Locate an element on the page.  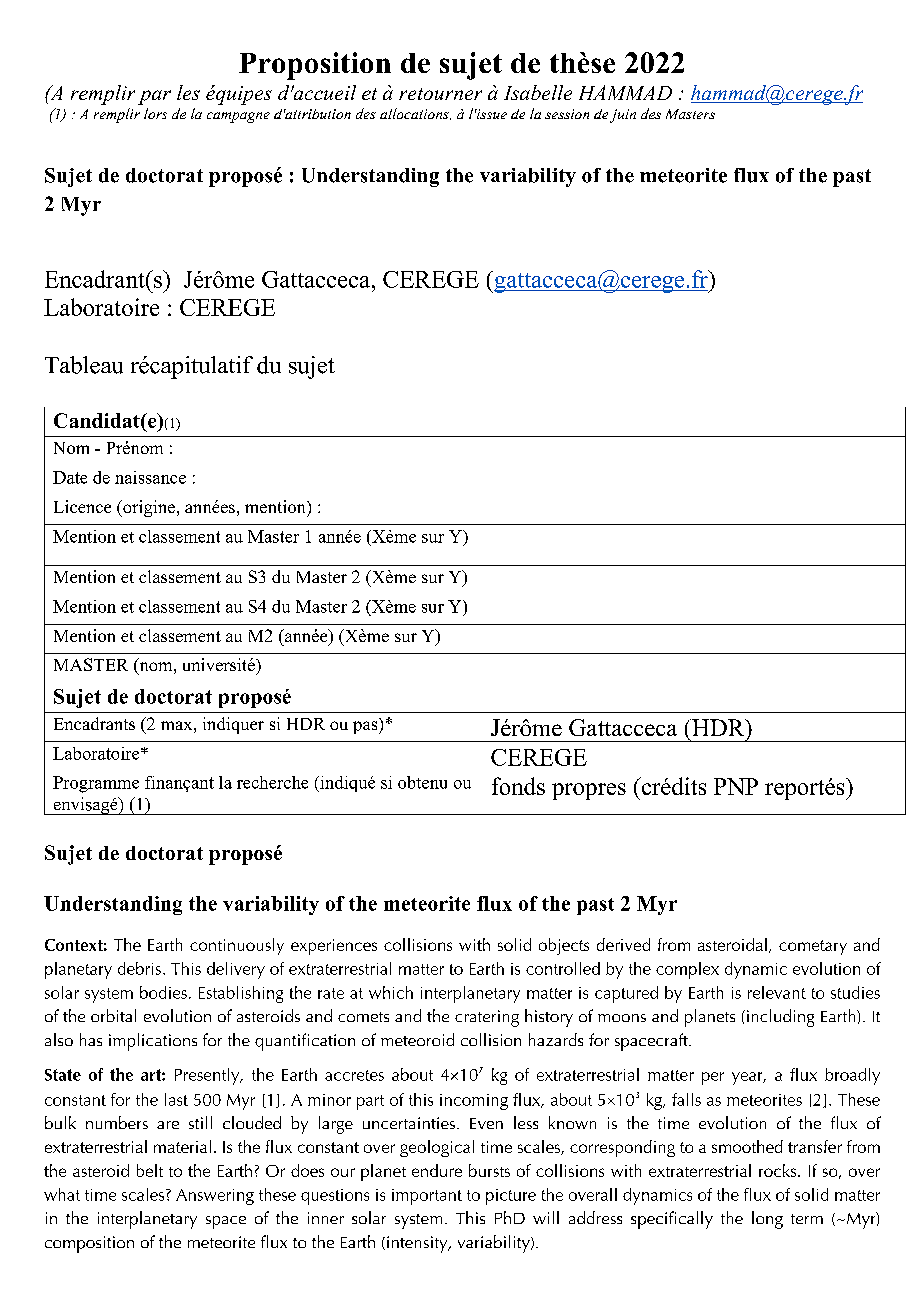
allocations is located at coordinates (415, 114).
